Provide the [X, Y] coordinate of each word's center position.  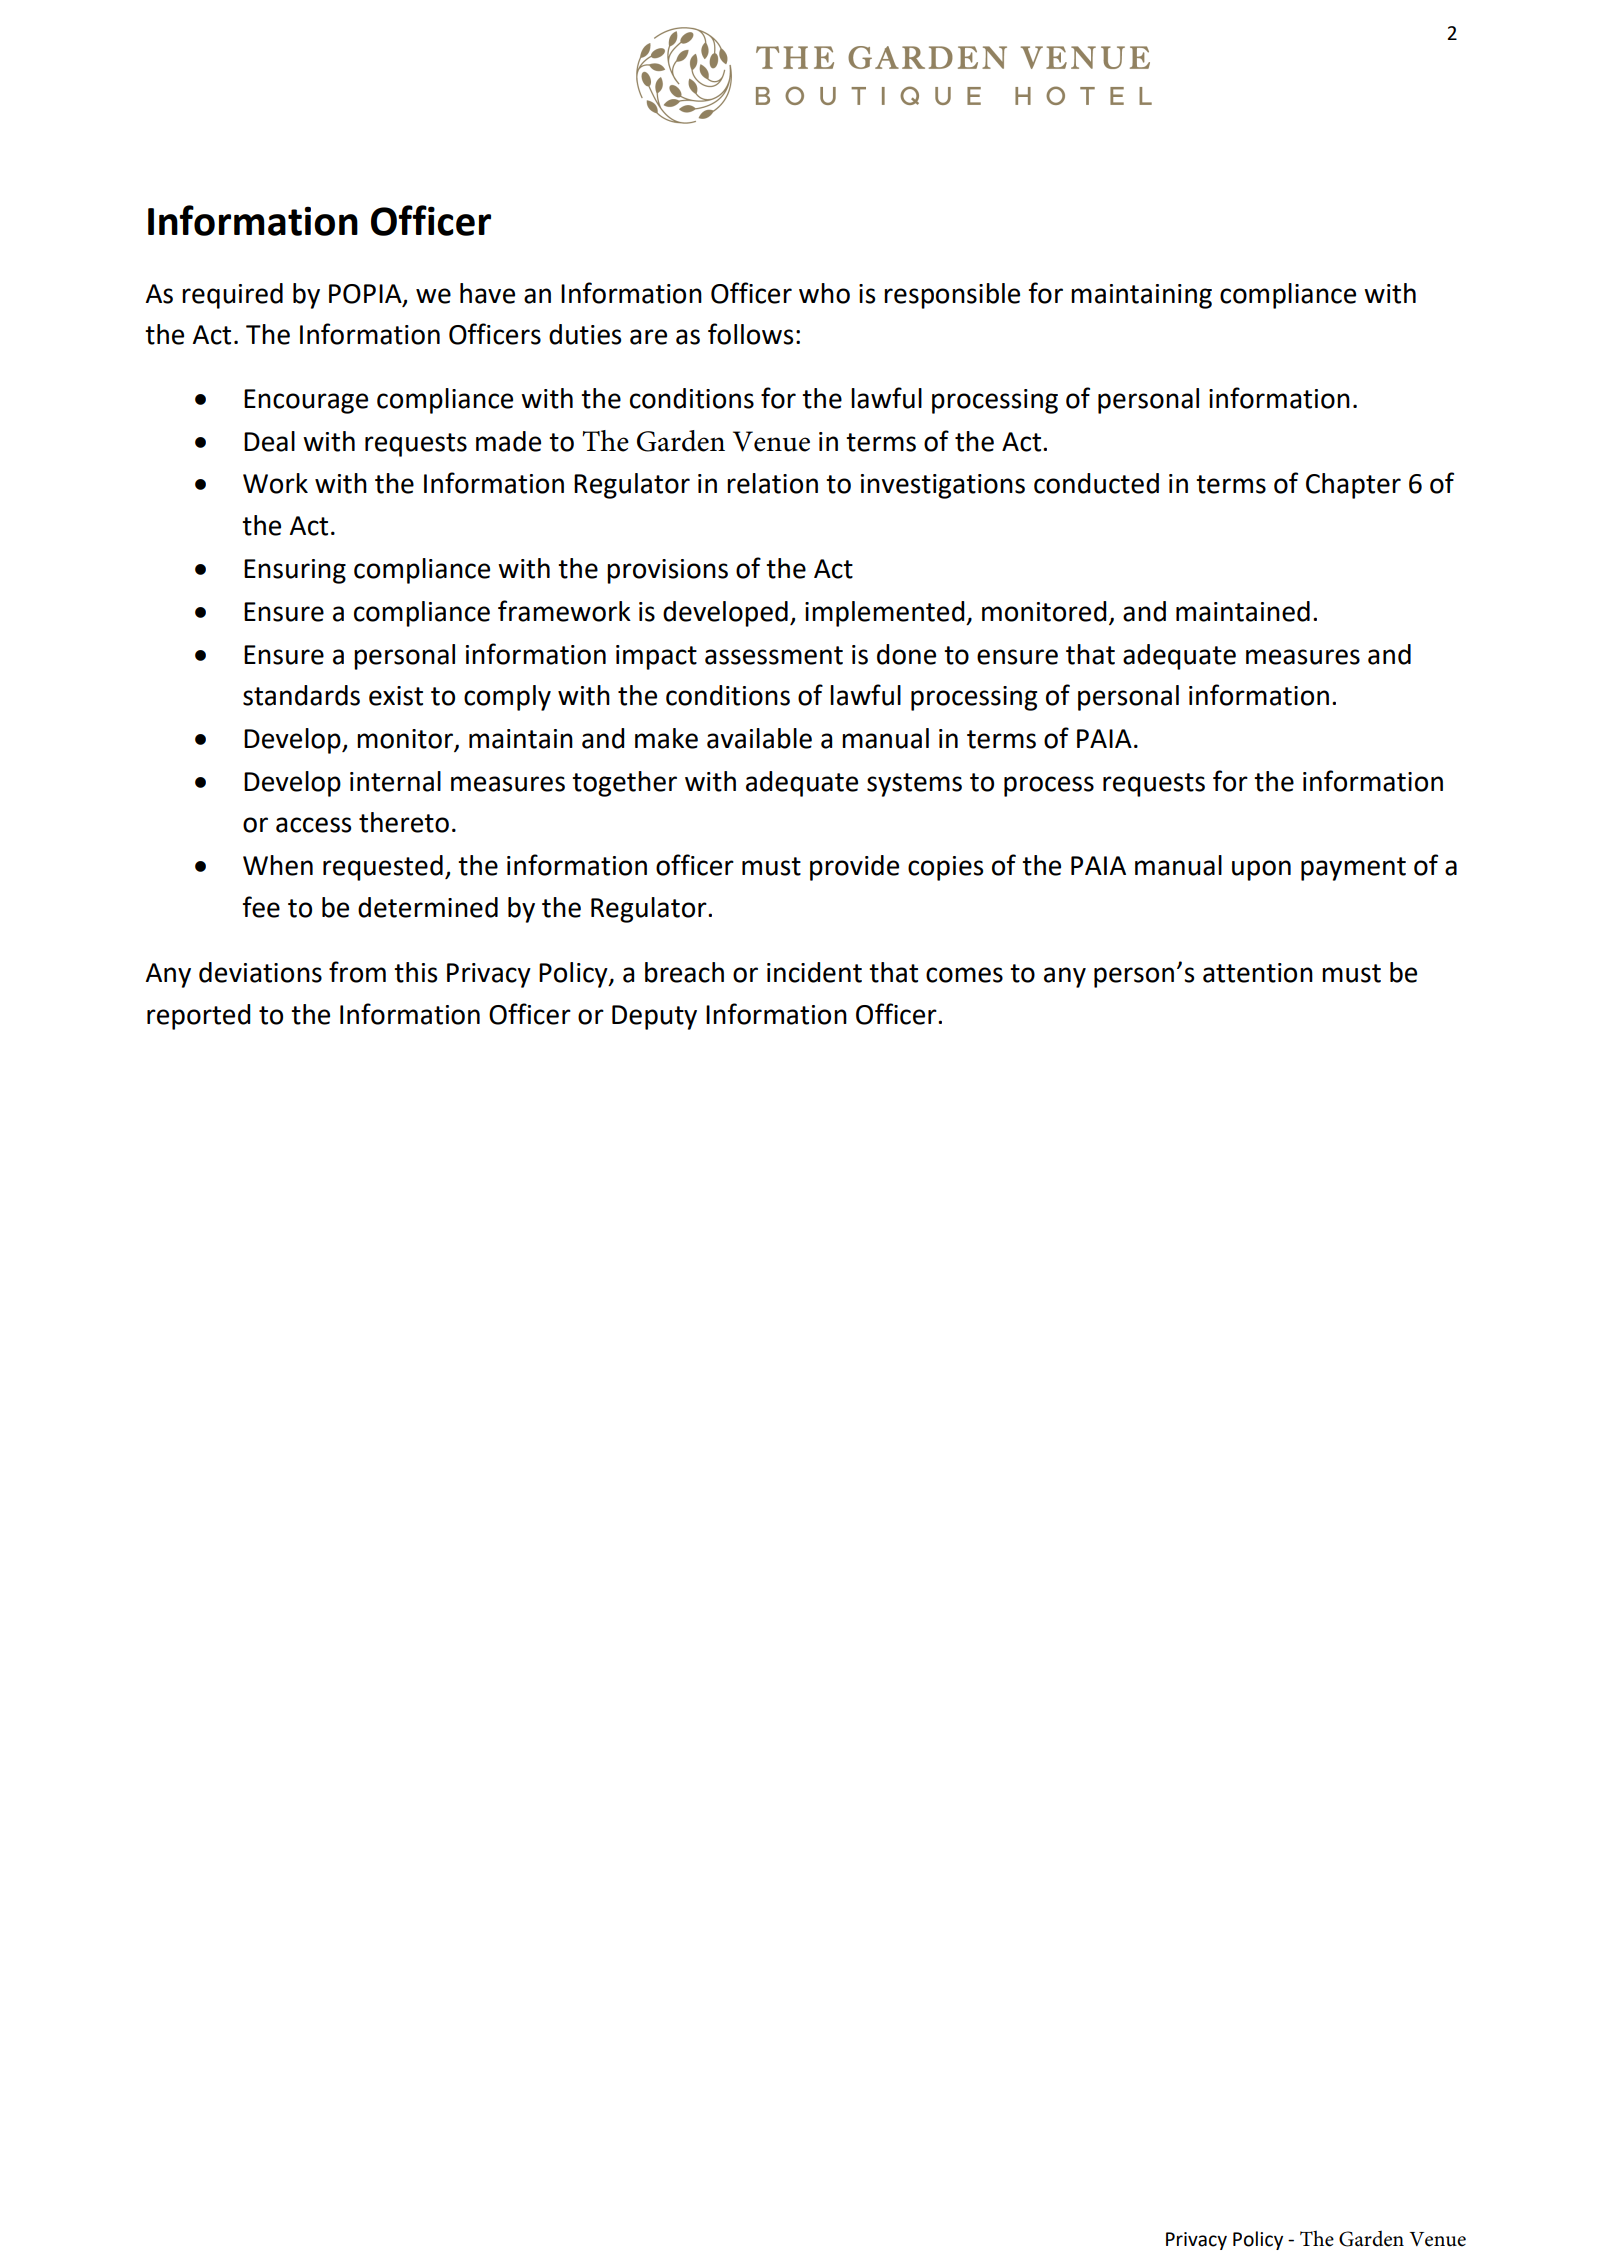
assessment [774, 655]
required [232, 296]
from [357, 972]
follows [750, 334]
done [906, 654]
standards [301, 695]
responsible [952, 296]
